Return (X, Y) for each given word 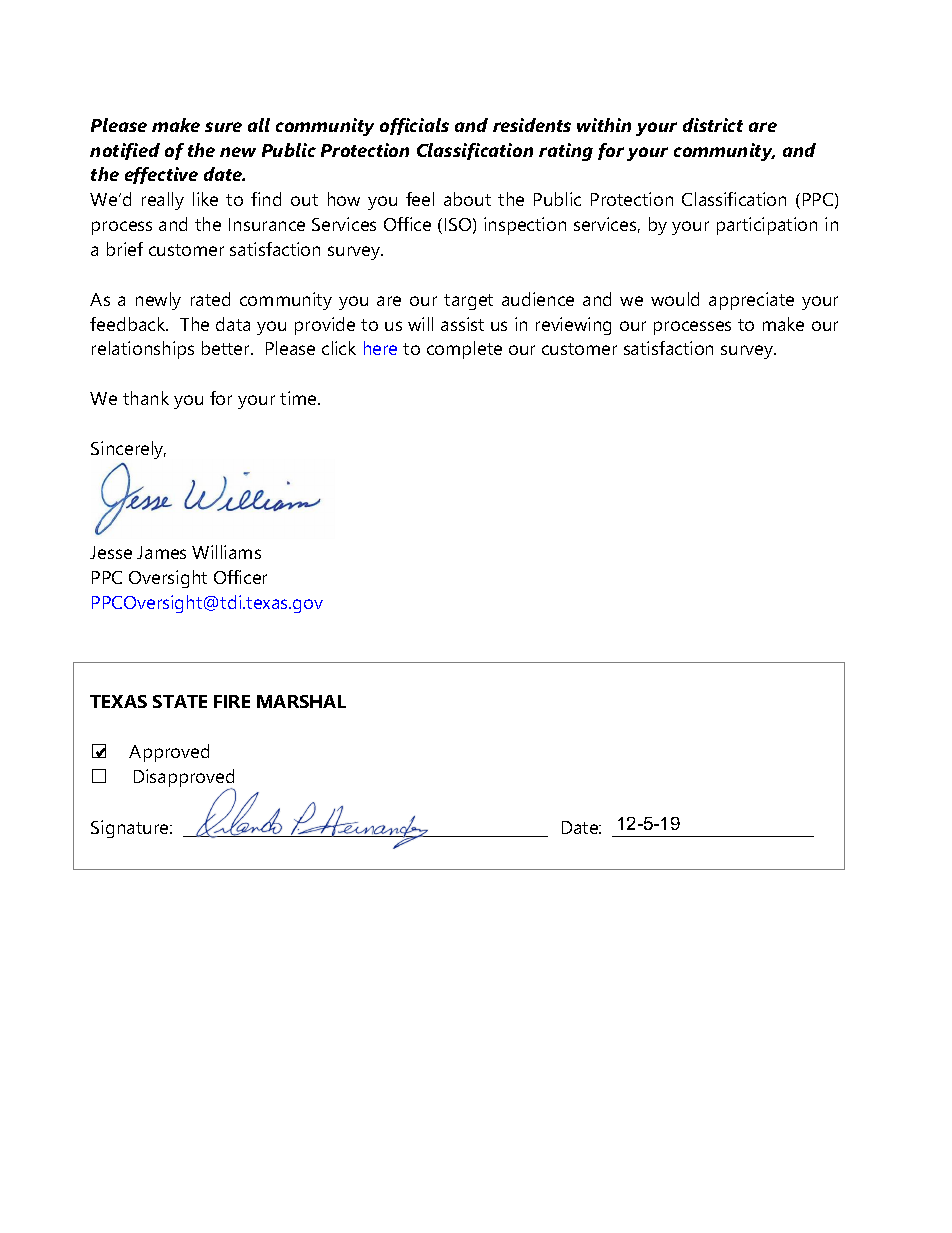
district (713, 125)
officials (414, 126)
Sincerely (128, 450)
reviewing (573, 326)
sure (223, 127)
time (299, 398)
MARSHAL (301, 701)
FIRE (232, 701)
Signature (131, 829)
